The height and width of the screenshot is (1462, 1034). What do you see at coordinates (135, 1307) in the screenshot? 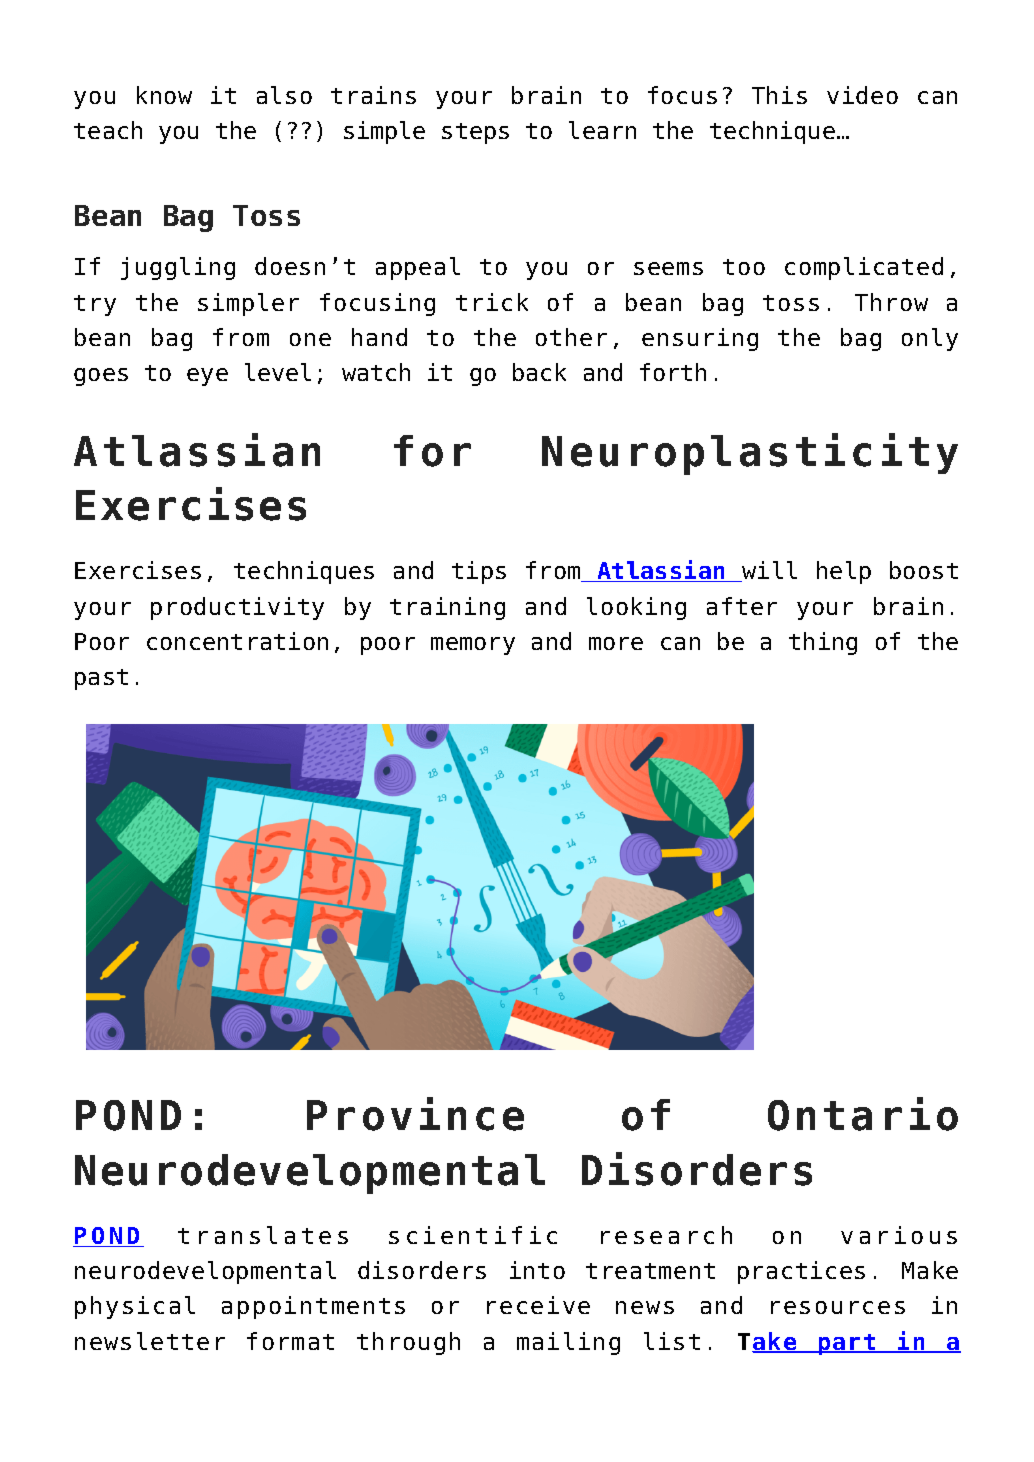
I see `physical` at bounding box center [135, 1307].
